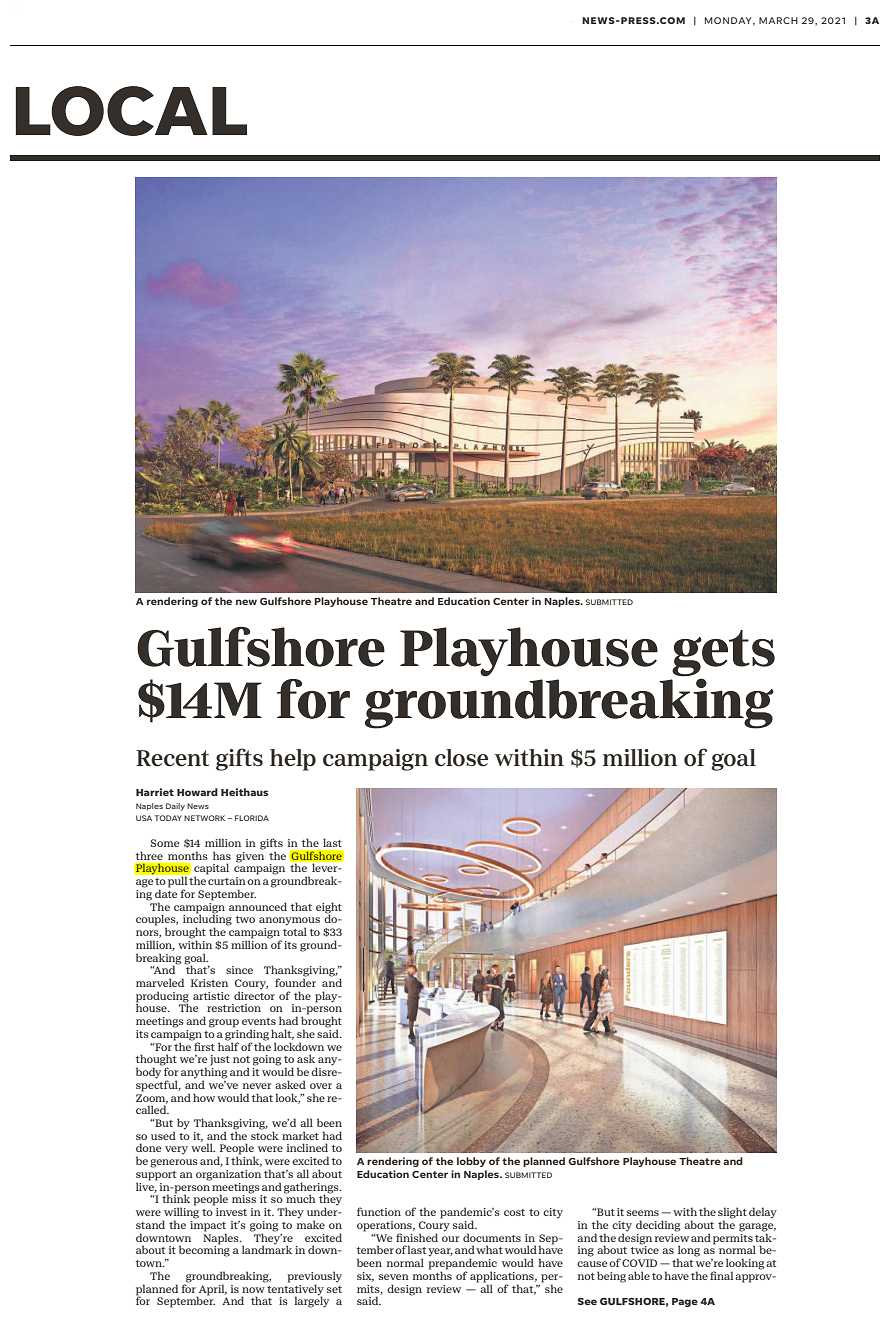  What do you see at coordinates (172, 758) in the screenshot?
I see `Recent` at bounding box center [172, 758].
